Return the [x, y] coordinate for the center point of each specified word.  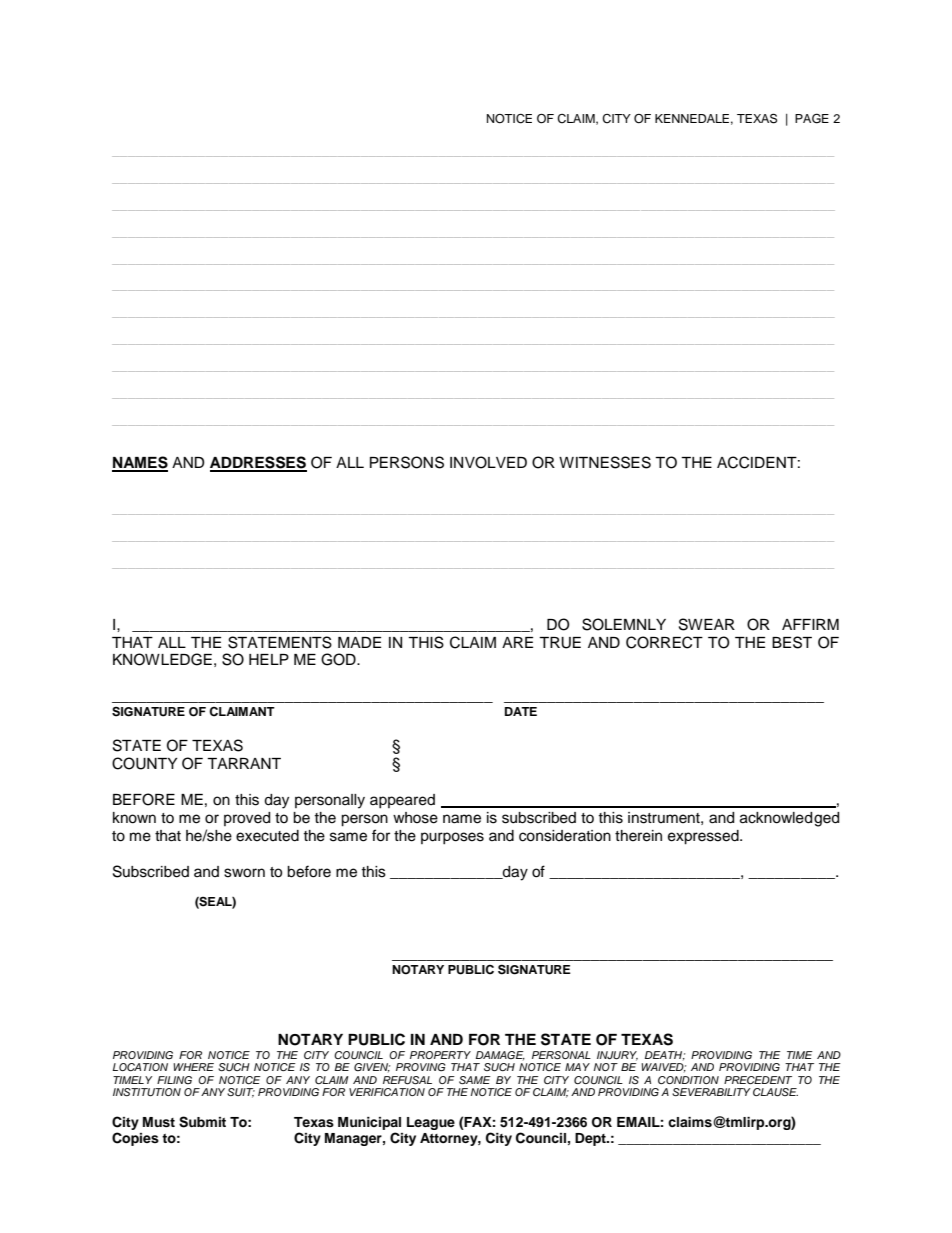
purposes [452, 838]
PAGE [812, 118]
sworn [244, 873]
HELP [269, 659]
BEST [792, 642]
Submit [202, 1122]
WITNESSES [605, 462]
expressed [704, 837]
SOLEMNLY [624, 624]
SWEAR [707, 624]
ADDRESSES [258, 463]
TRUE [560, 643]
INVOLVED [488, 462]
